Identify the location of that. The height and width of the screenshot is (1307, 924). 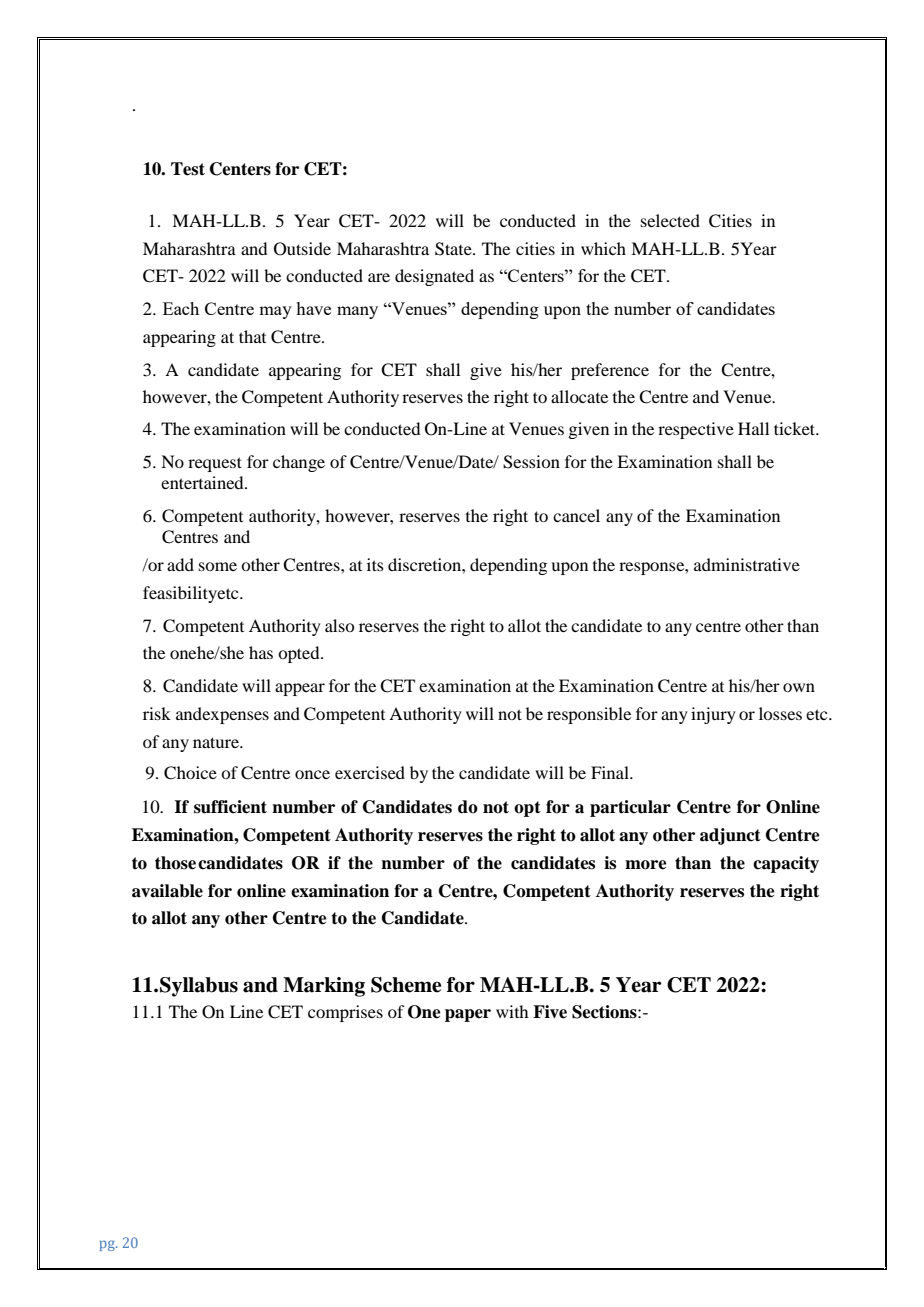
(252, 336).
